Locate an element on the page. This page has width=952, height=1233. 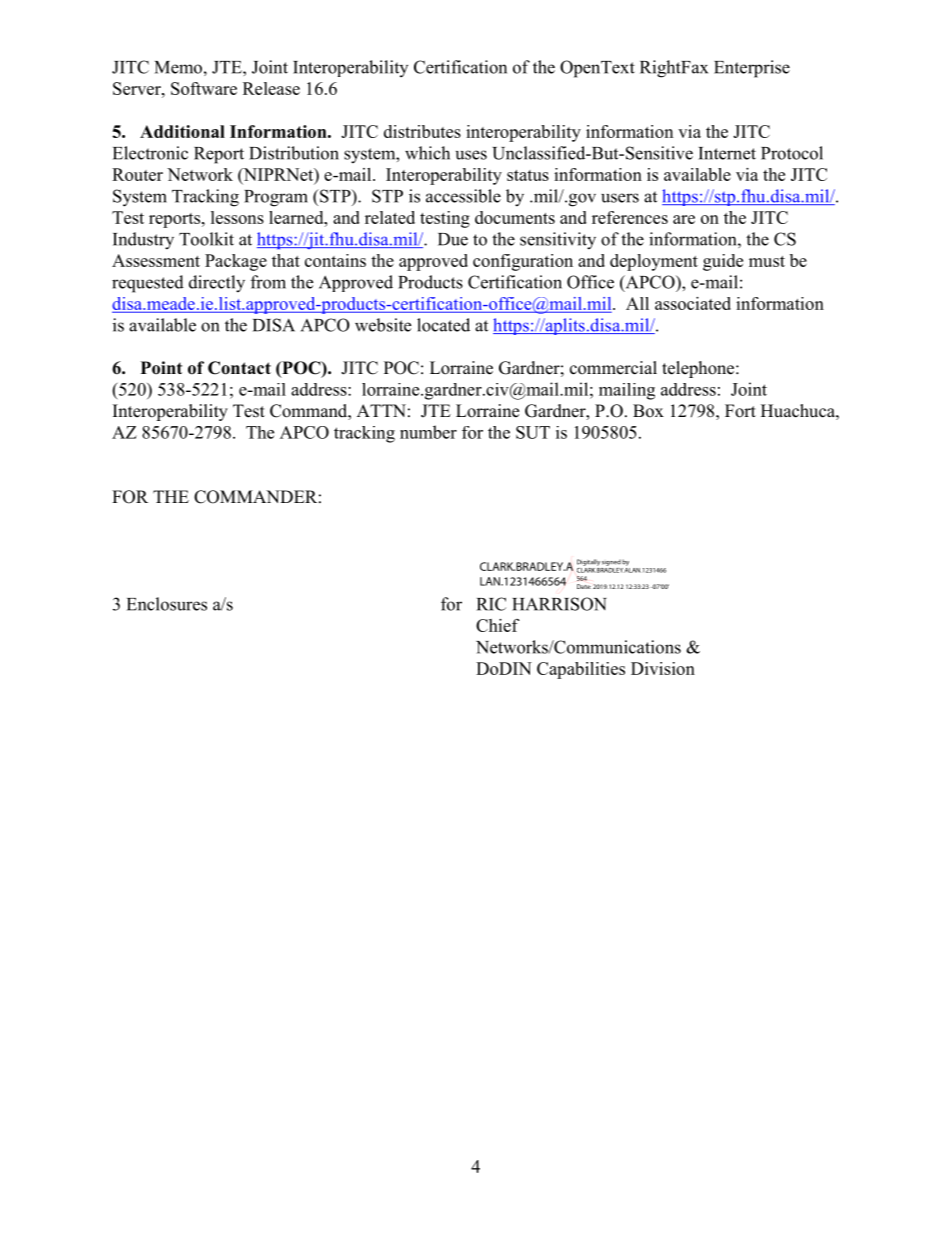
Chief is located at coordinates (498, 625).
